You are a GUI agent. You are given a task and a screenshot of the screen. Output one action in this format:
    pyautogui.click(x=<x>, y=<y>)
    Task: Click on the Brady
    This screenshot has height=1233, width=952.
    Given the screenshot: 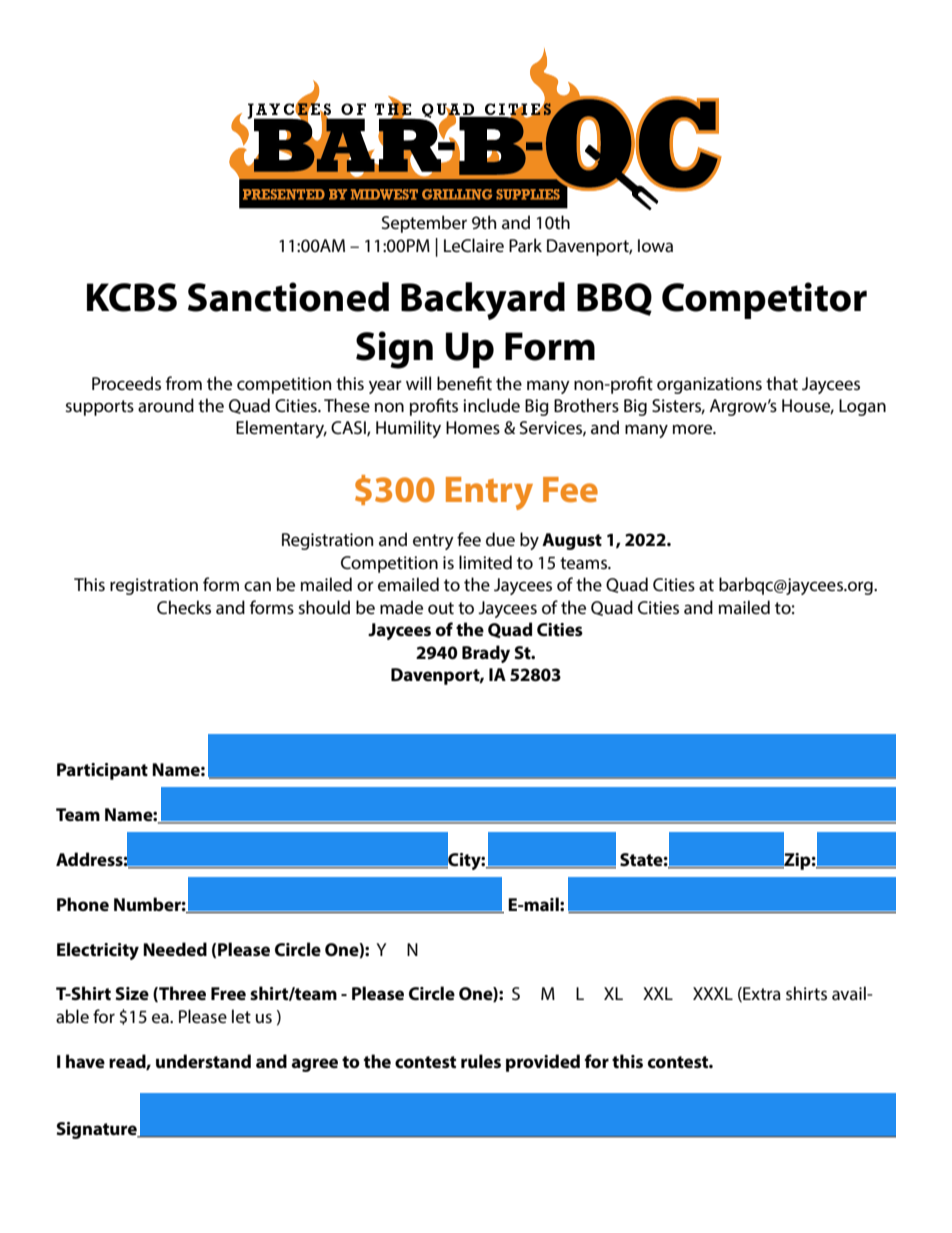 What is the action you would take?
    pyautogui.click(x=486, y=654)
